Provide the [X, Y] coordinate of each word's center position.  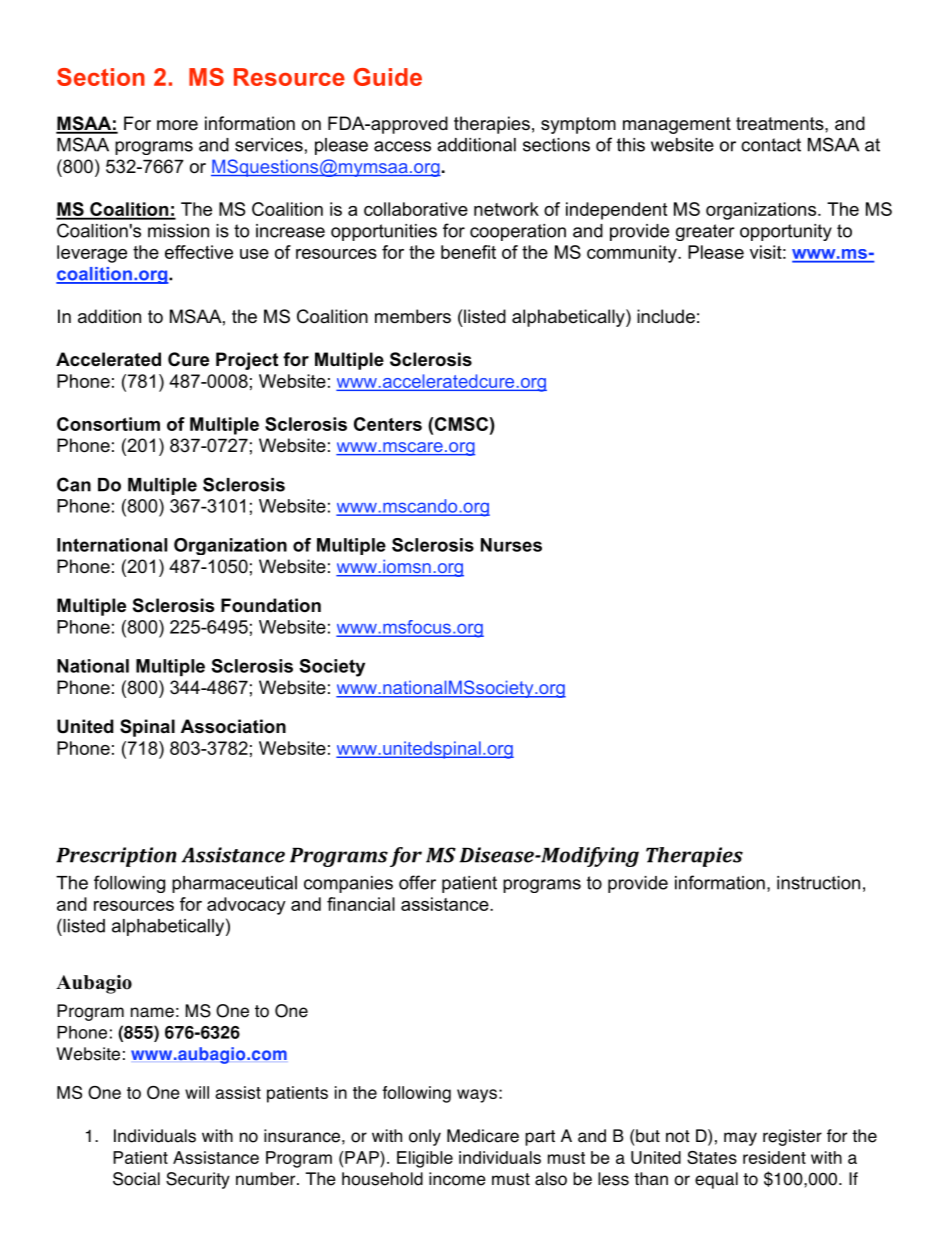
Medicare [483, 1136]
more [177, 125]
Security [198, 1180]
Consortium [108, 424]
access [402, 146]
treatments [781, 124]
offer [417, 882]
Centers [388, 424]
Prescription [116, 857]
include [666, 316]
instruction [818, 883]
